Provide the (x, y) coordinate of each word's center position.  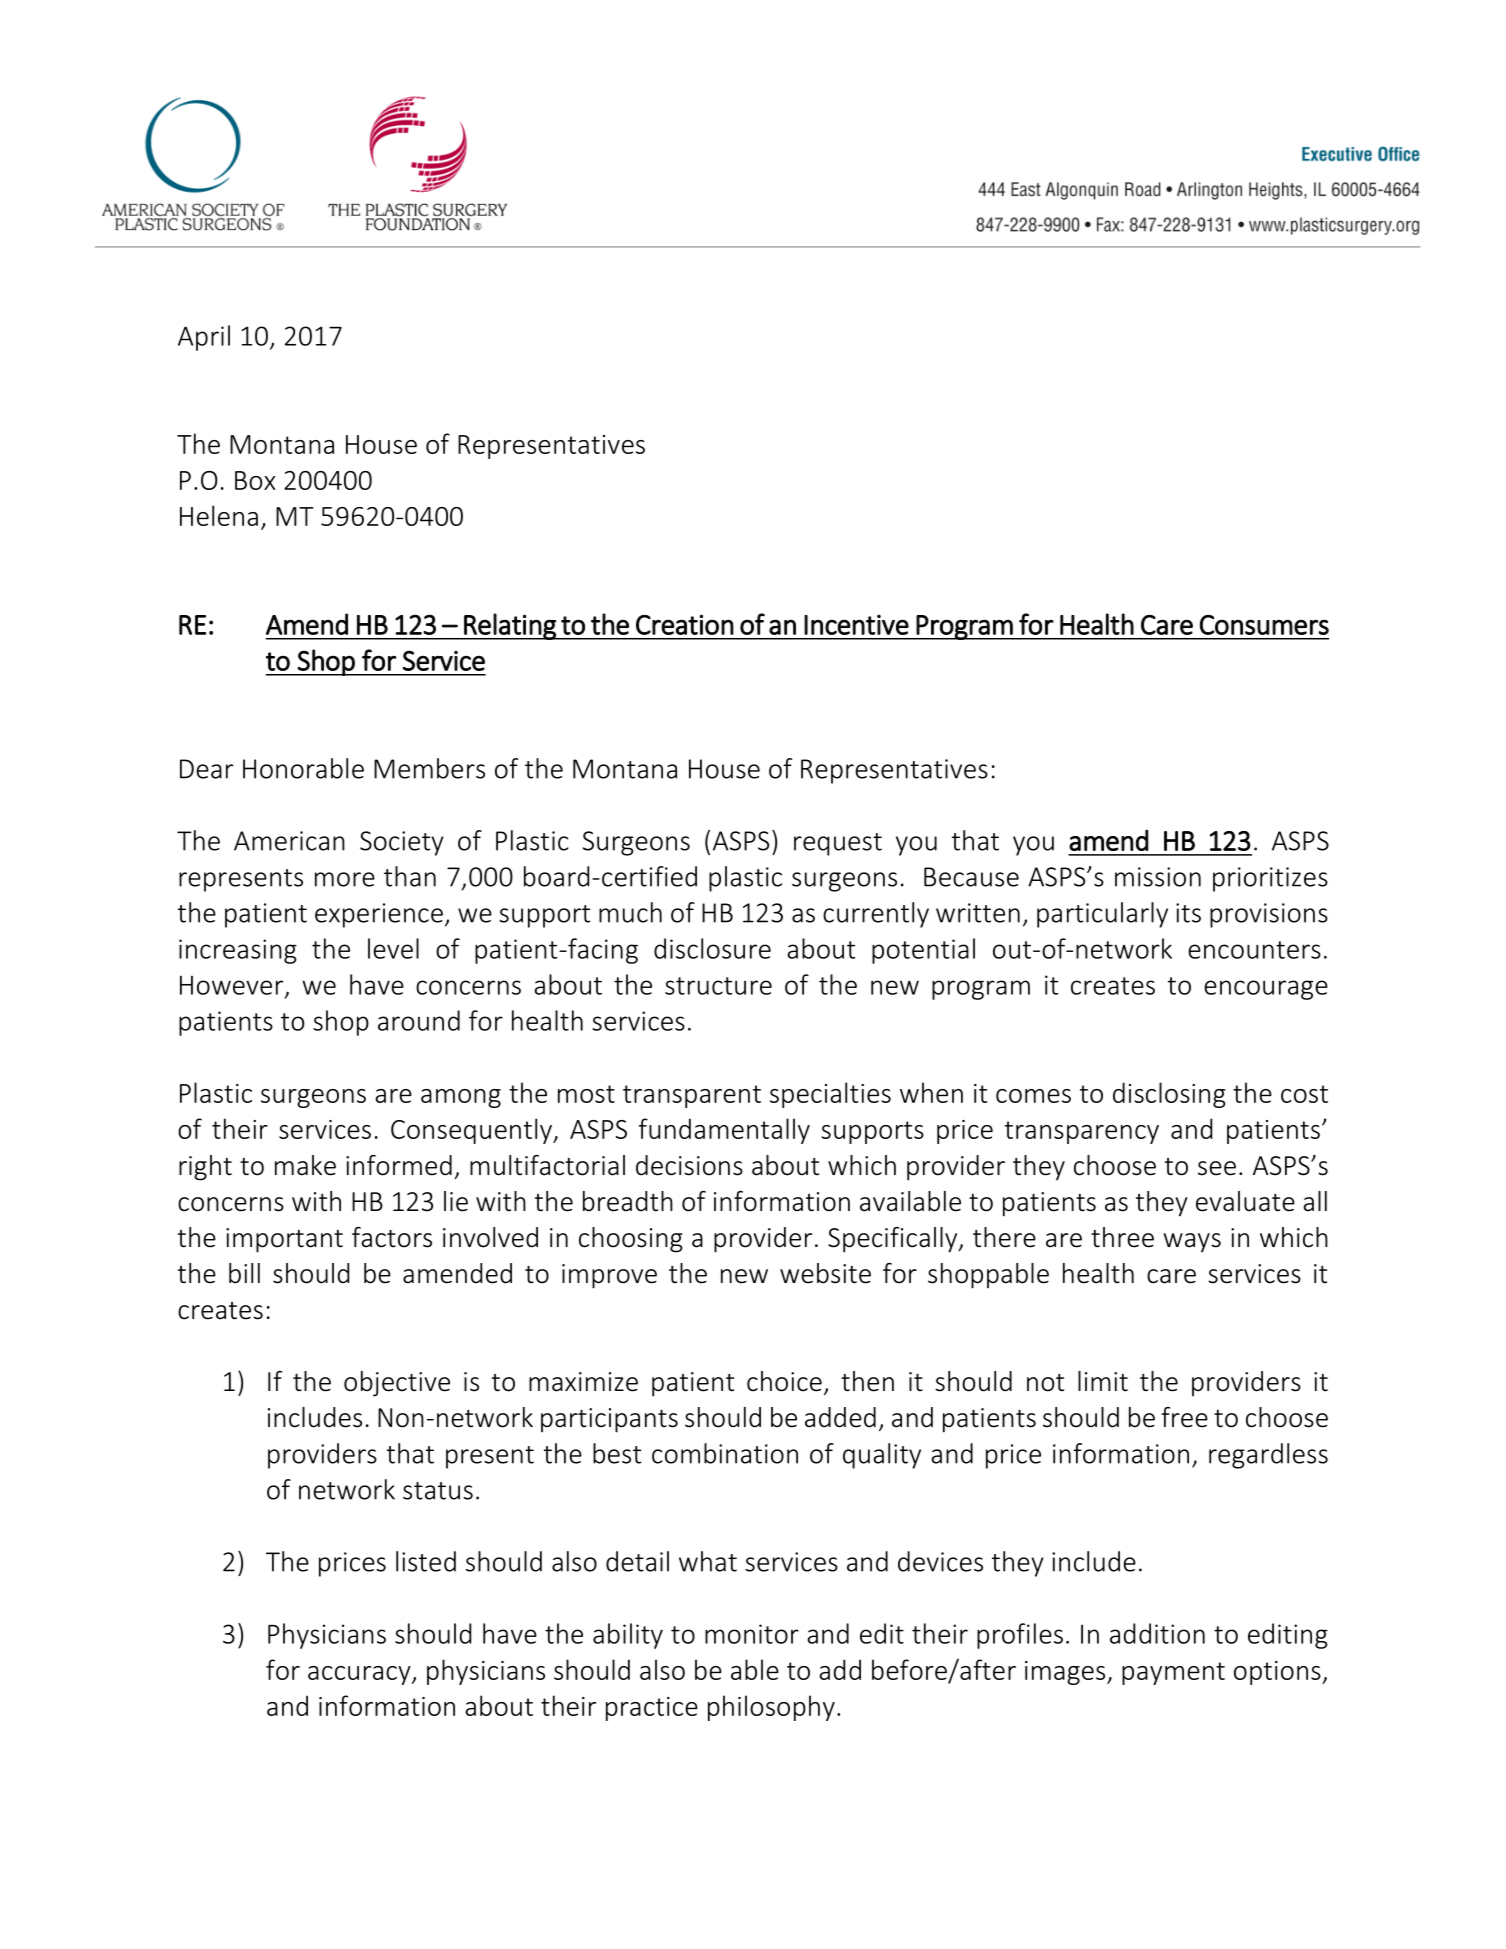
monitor (752, 1634)
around (419, 1020)
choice (784, 1381)
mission (1158, 877)
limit (1103, 1381)
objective (397, 1384)
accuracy (360, 1675)
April (204, 338)
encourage (1266, 990)
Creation (685, 624)
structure (718, 986)
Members (429, 768)
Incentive (856, 625)
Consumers (1264, 625)
